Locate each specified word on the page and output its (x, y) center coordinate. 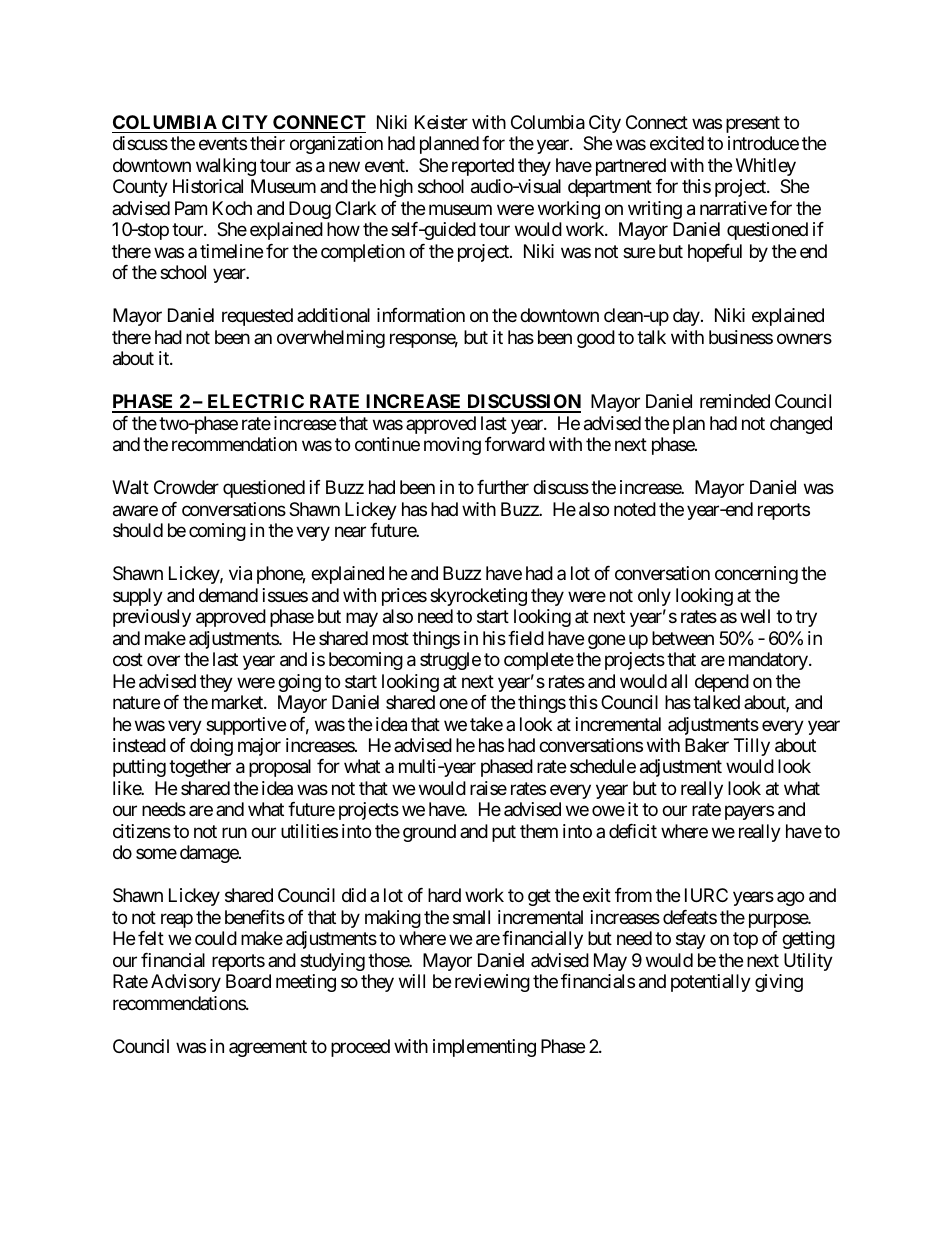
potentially (711, 983)
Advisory (186, 983)
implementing (484, 1048)
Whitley (766, 167)
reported (483, 167)
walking (226, 167)
